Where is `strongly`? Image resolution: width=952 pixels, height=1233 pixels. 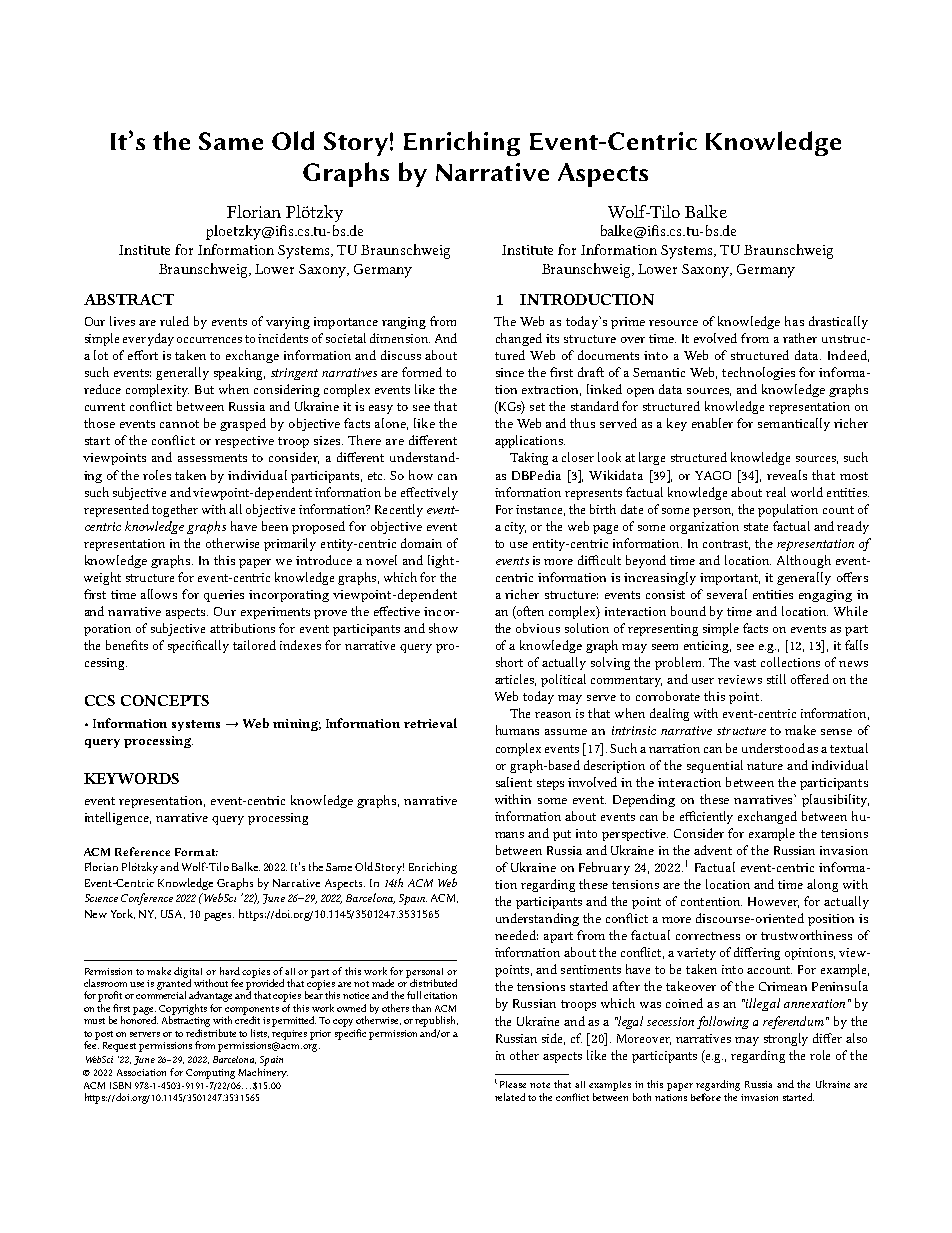
strongly is located at coordinates (786, 1039).
